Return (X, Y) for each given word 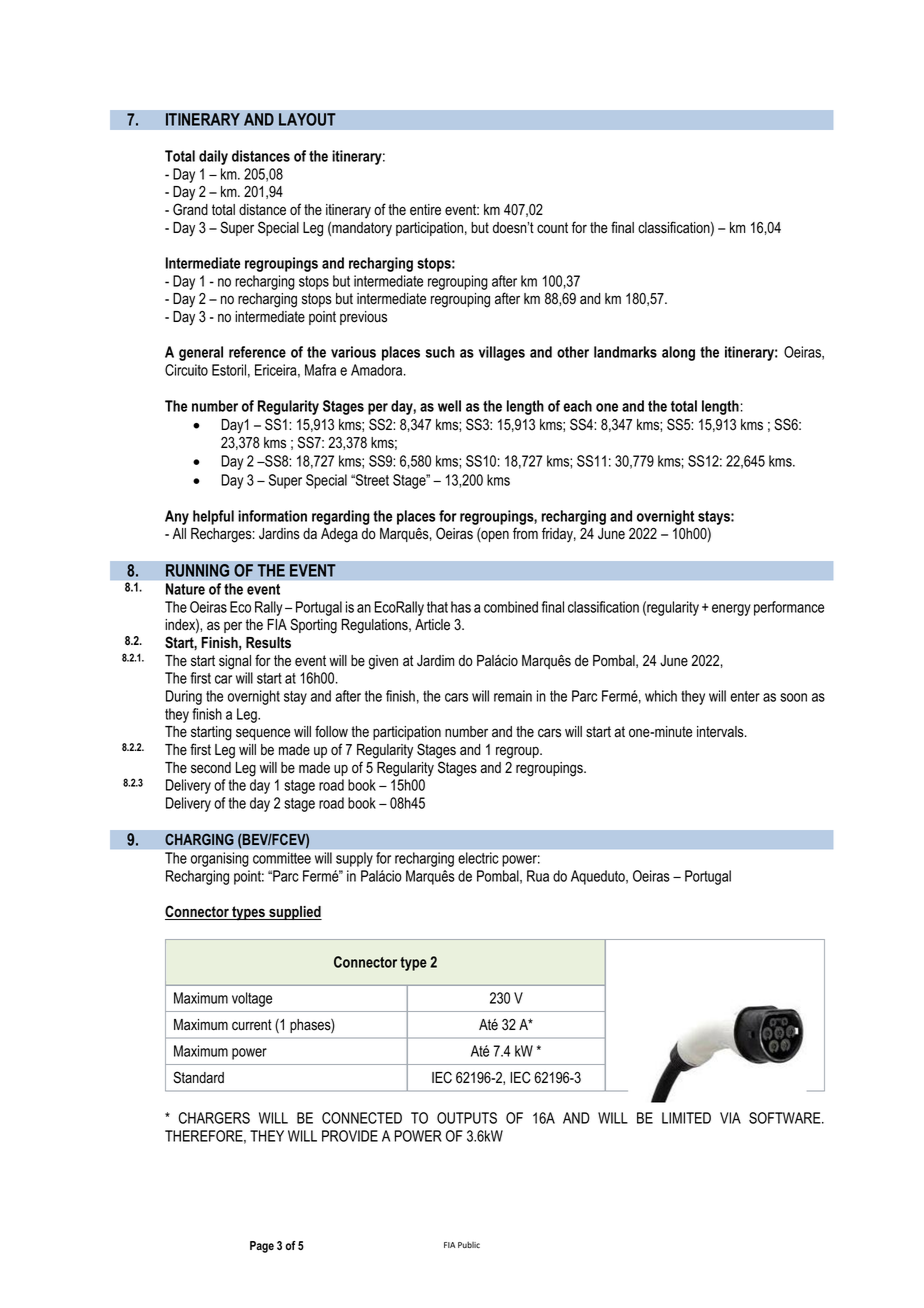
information (272, 516)
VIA (730, 1118)
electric (478, 858)
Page (262, 1247)
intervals (721, 732)
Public (469, 1245)
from (525, 533)
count (552, 228)
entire (425, 210)
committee (282, 858)
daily (213, 157)
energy (731, 610)
